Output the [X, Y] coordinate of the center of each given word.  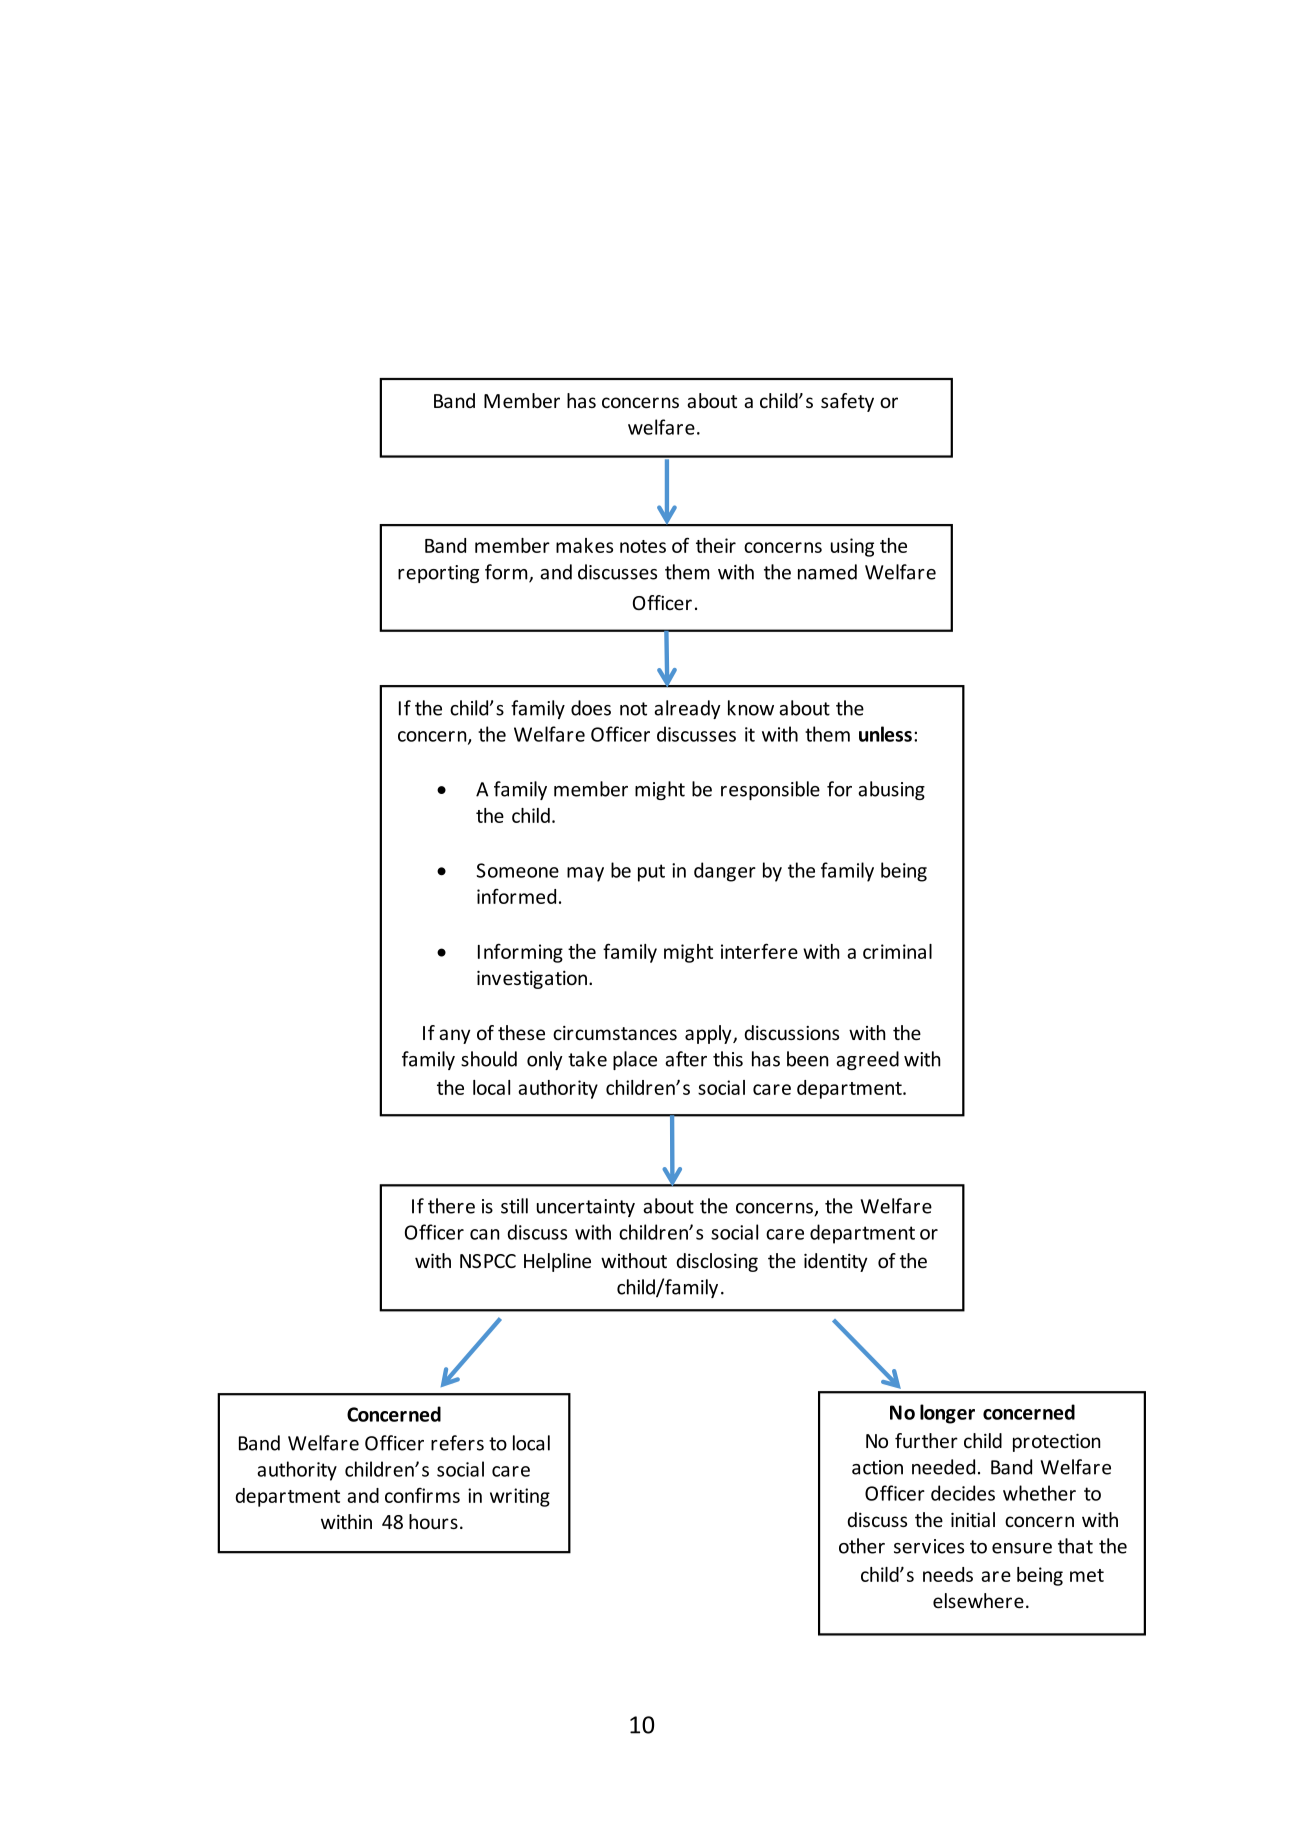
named [827, 572]
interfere [759, 951]
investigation [532, 980]
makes [584, 545]
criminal [897, 951]
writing [520, 1497]
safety [847, 402]
